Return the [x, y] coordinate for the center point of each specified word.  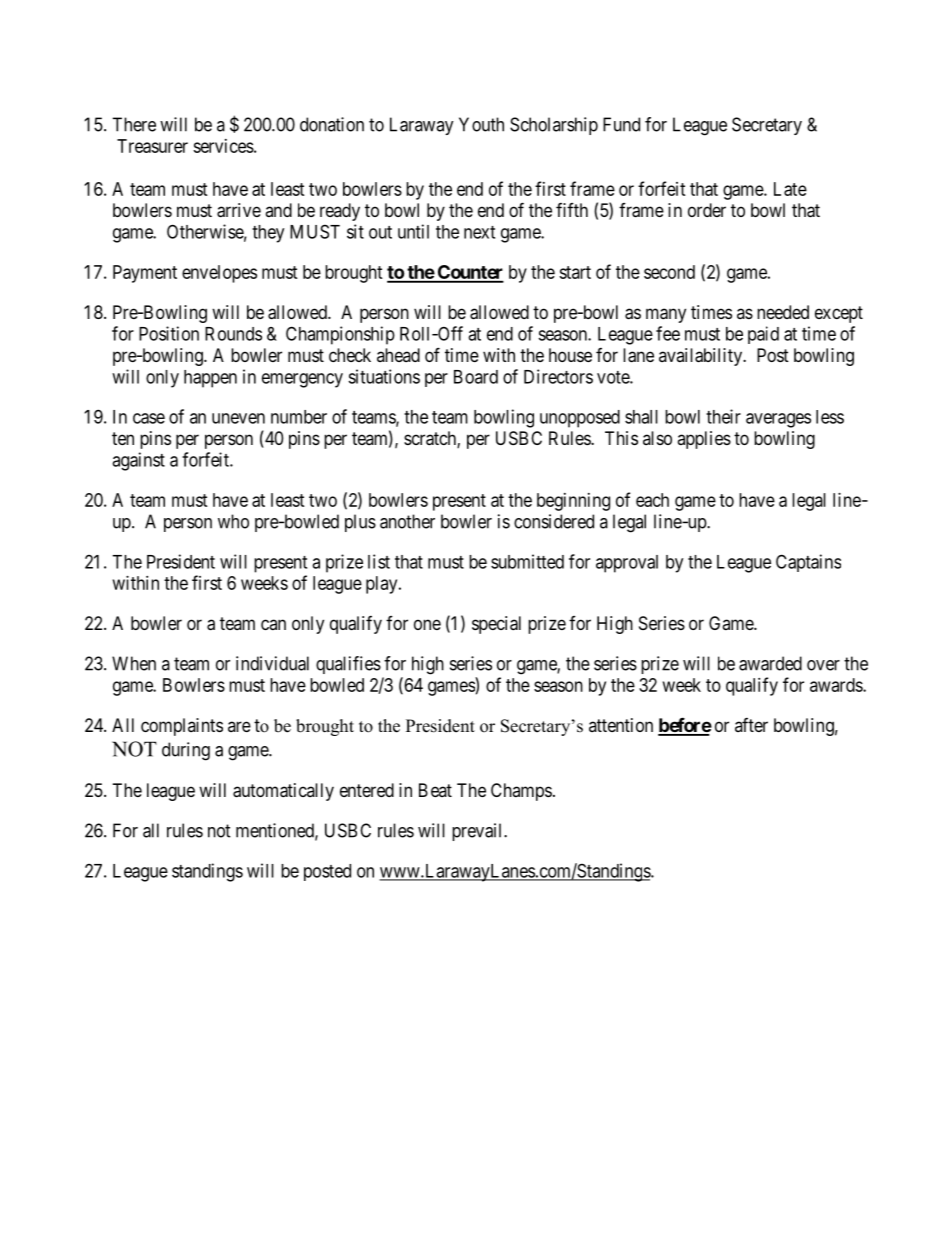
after [751, 725]
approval [627, 564]
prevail [478, 832]
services [223, 146]
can [273, 624]
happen [210, 379]
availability [702, 357]
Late [790, 189]
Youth [481, 124]
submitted [527, 561]
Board [476, 377]
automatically [283, 792]
